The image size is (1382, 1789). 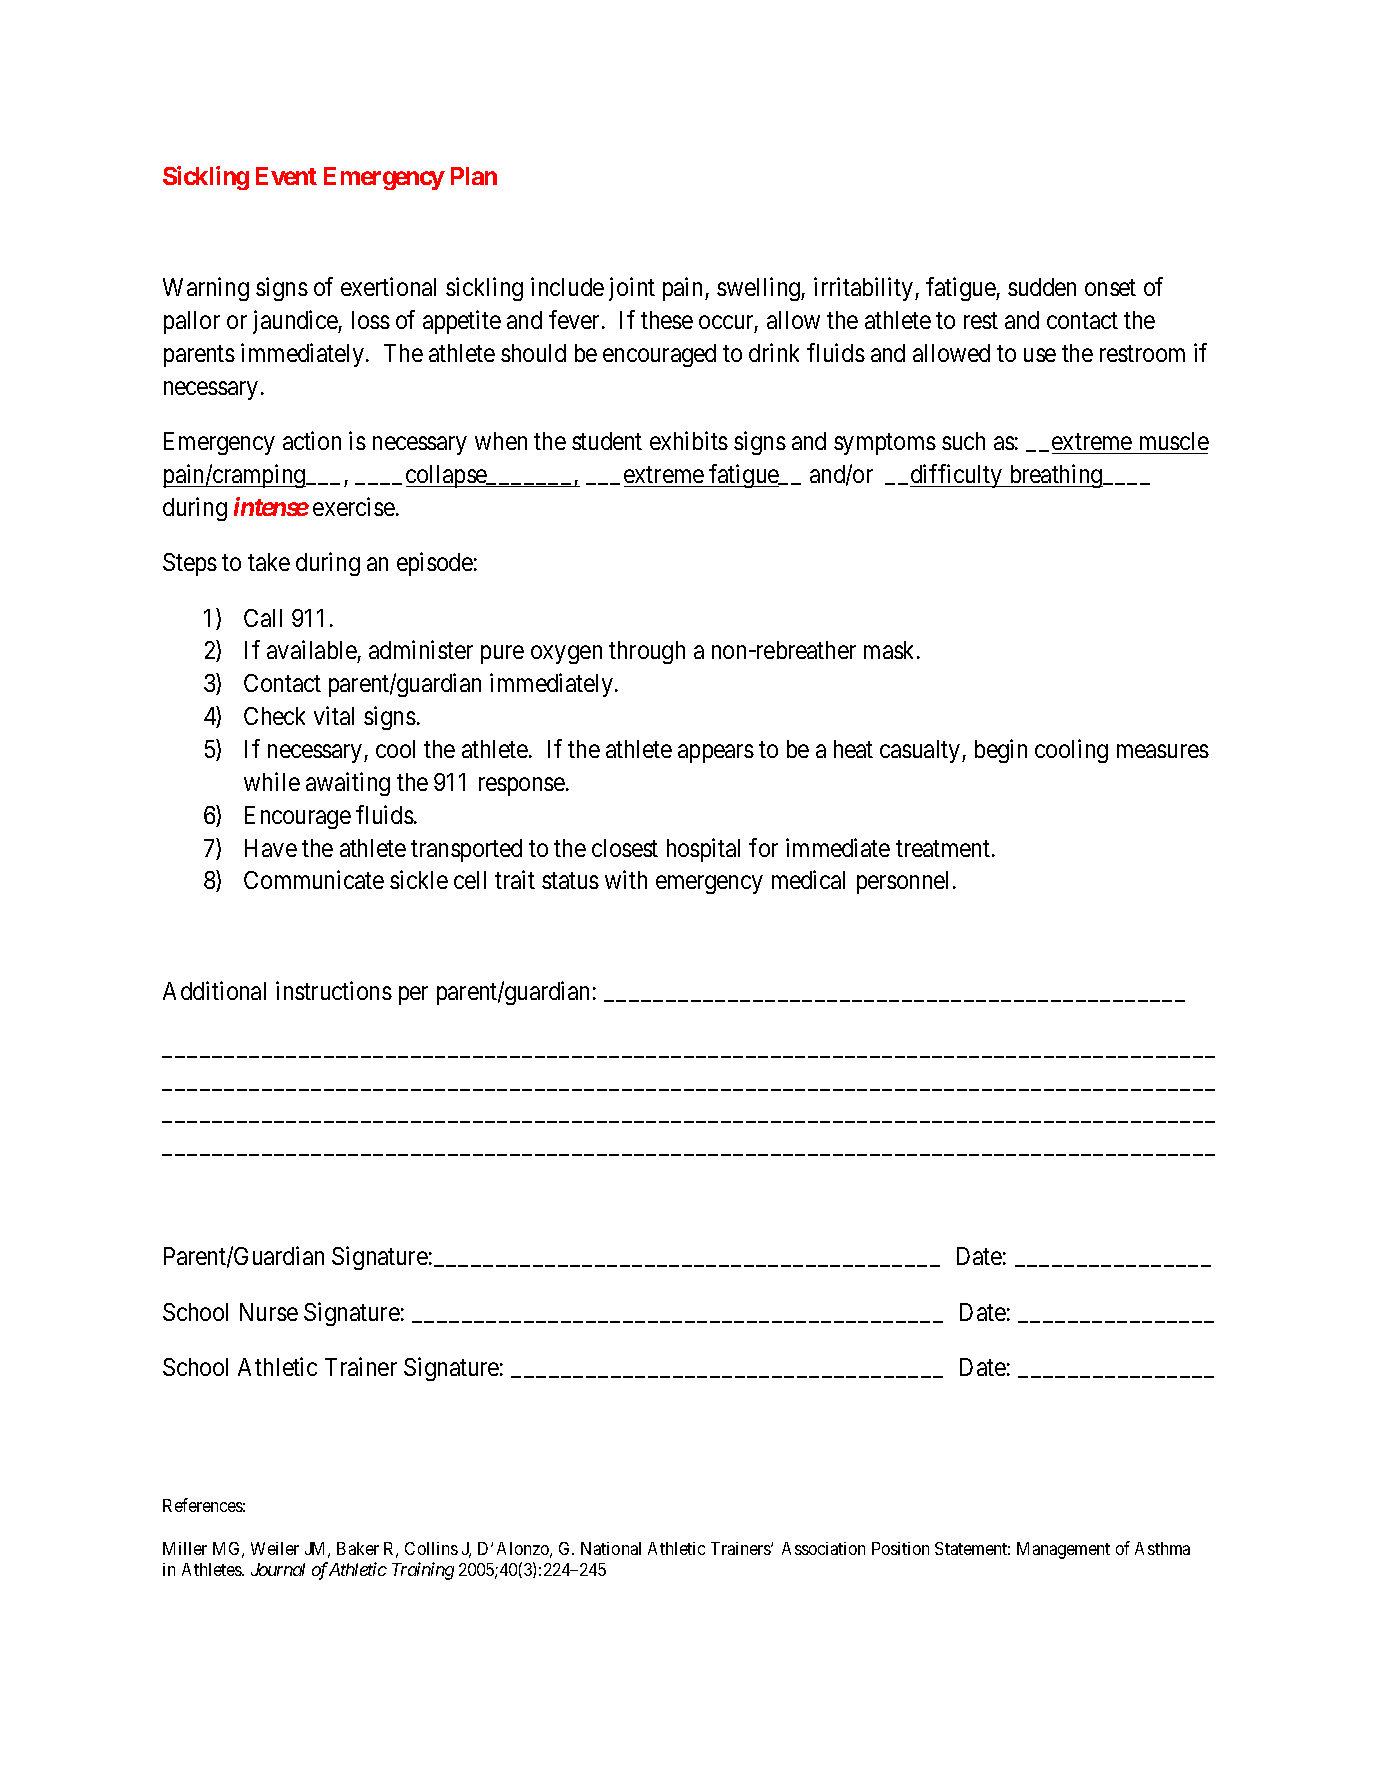 I want to click on hospital, so click(x=703, y=850).
